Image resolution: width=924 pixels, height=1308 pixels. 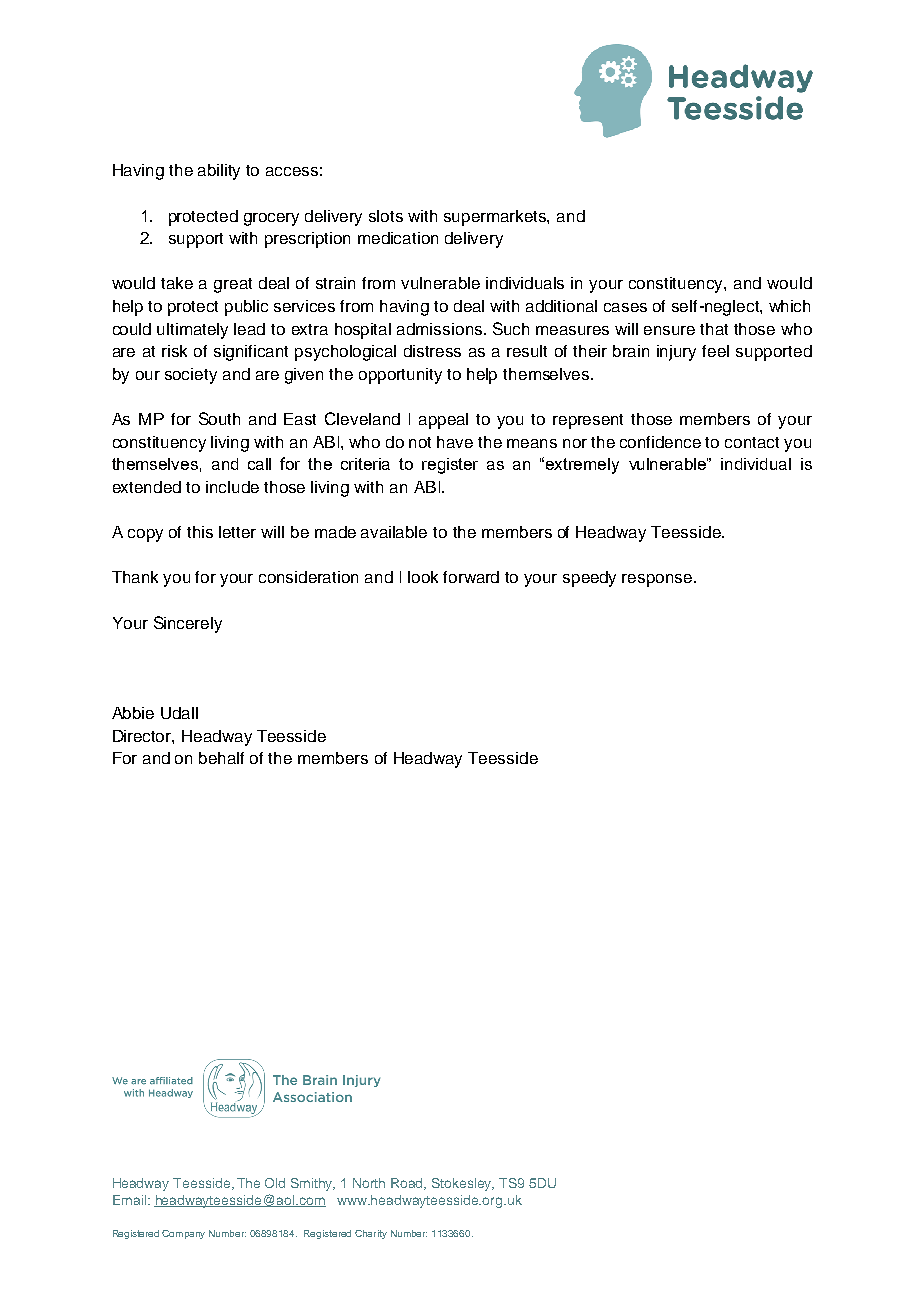 What do you see at coordinates (408, 1184) in the screenshot?
I see `Road` at bounding box center [408, 1184].
